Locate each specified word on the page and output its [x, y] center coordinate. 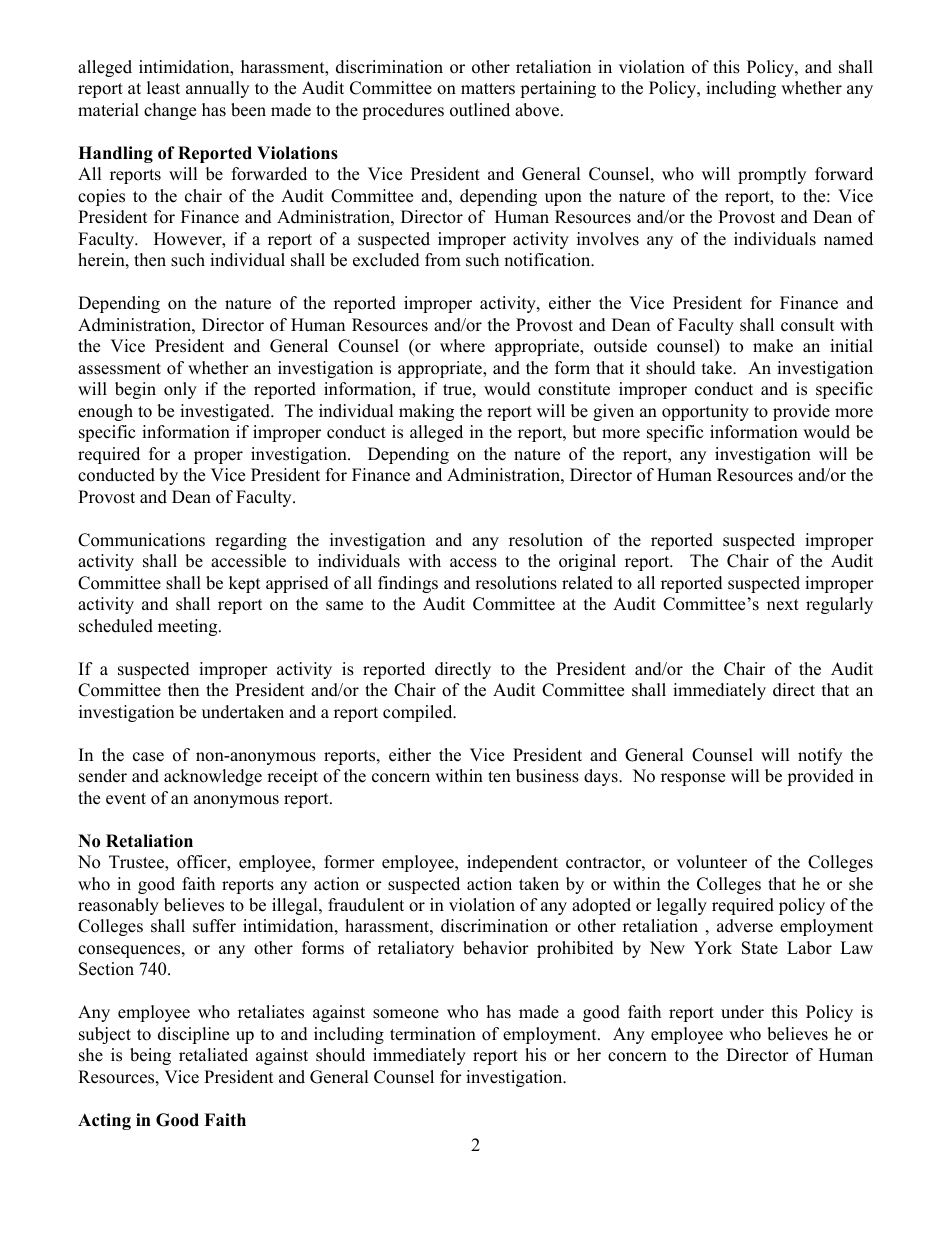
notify [820, 756]
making [426, 412]
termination [433, 1034]
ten [499, 777]
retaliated [213, 1055]
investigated [226, 412]
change [170, 111]
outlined [480, 110]
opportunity [705, 412]
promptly [772, 175]
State [760, 948]
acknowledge [213, 777]
